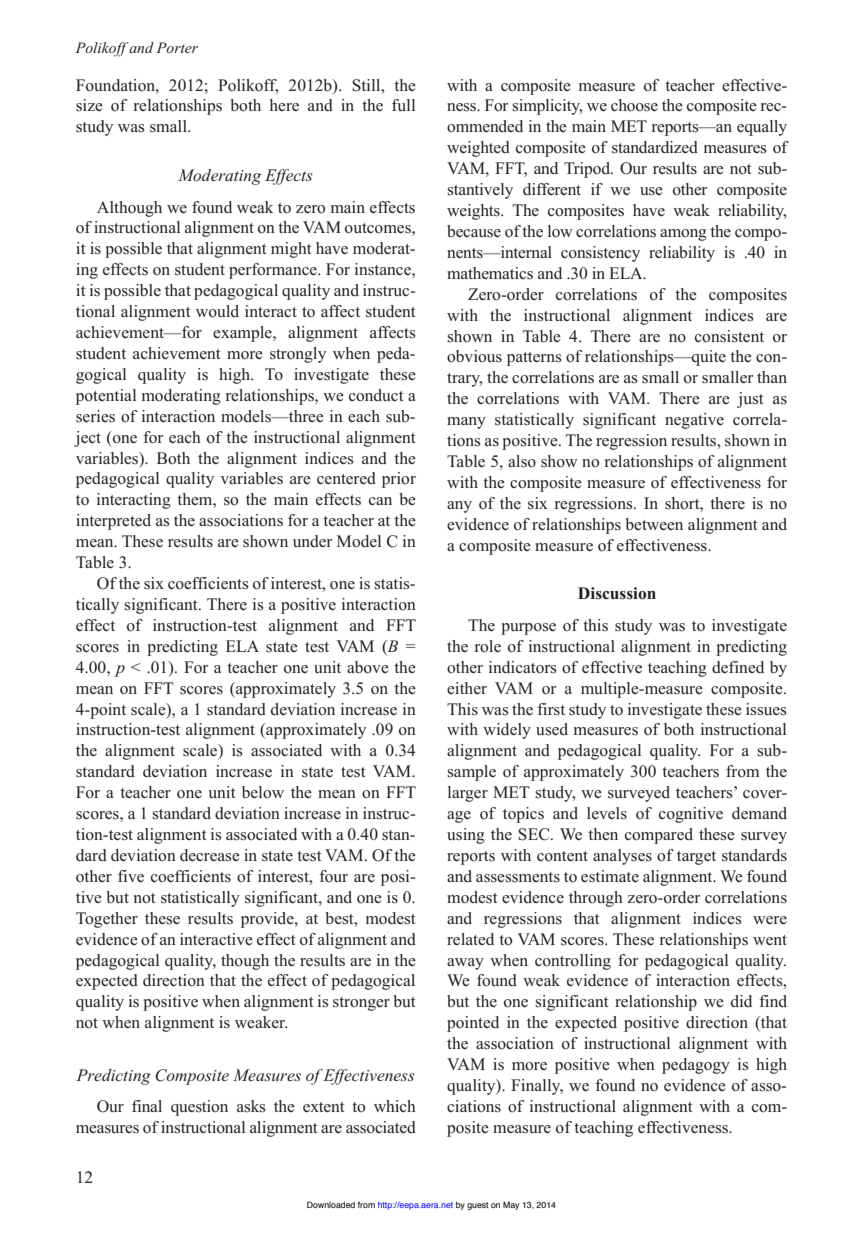  I want to click on role, so click(488, 646).
